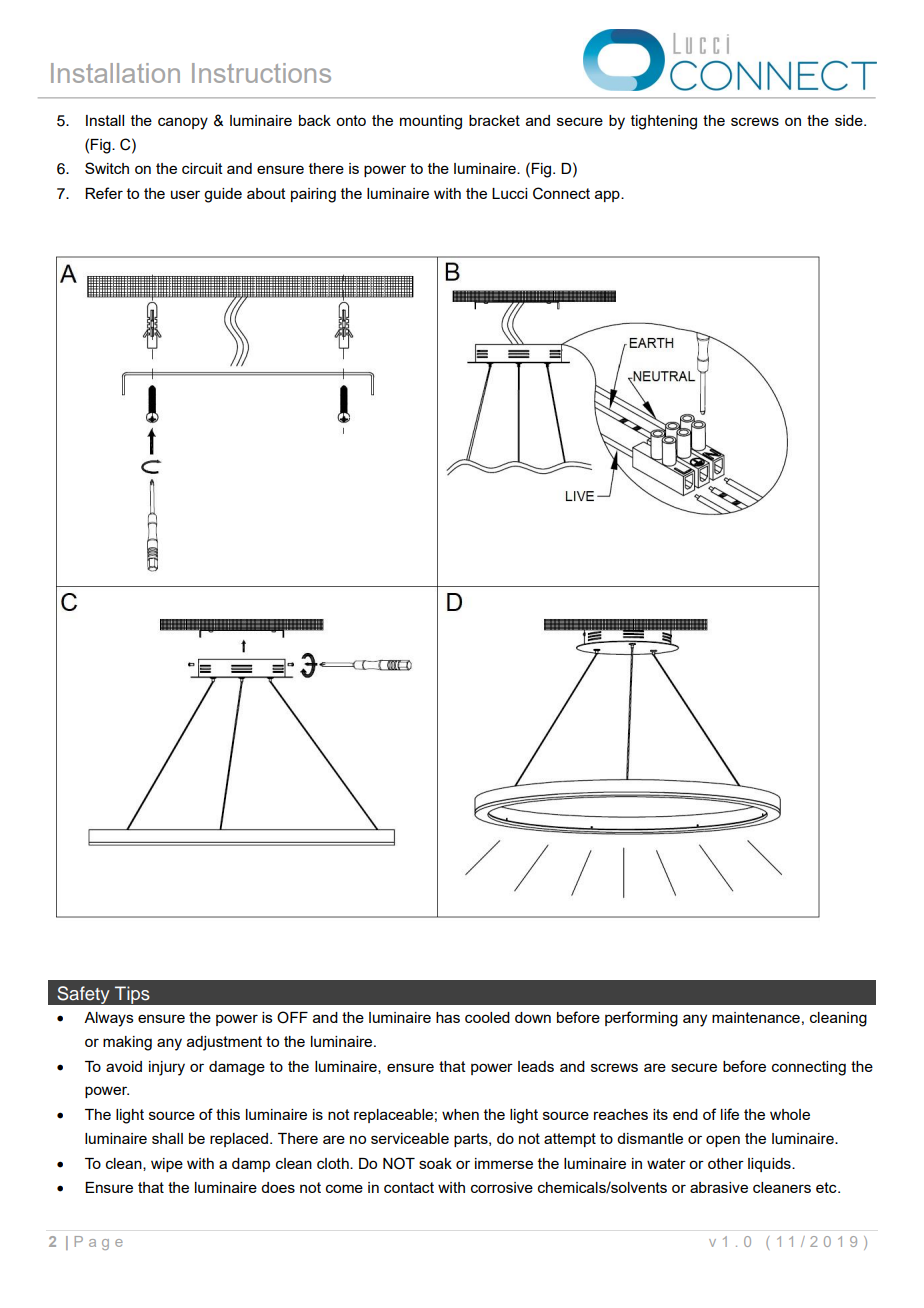  What do you see at coordinates (431, 122) in the screenshot?
I see `mounting` at bounding box center [431, 122].
